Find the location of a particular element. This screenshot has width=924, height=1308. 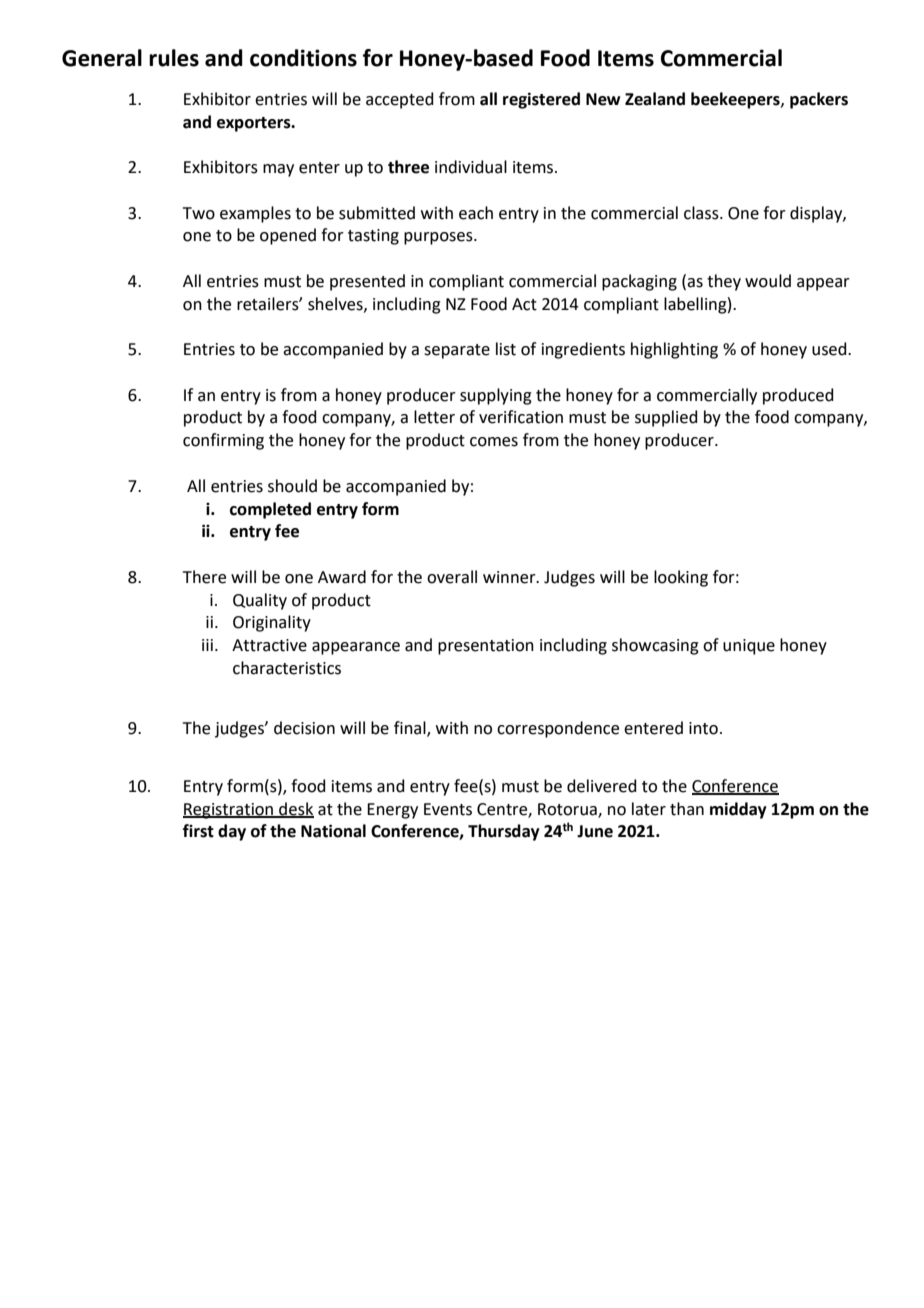

Events is located at coordinates (448, 809).
